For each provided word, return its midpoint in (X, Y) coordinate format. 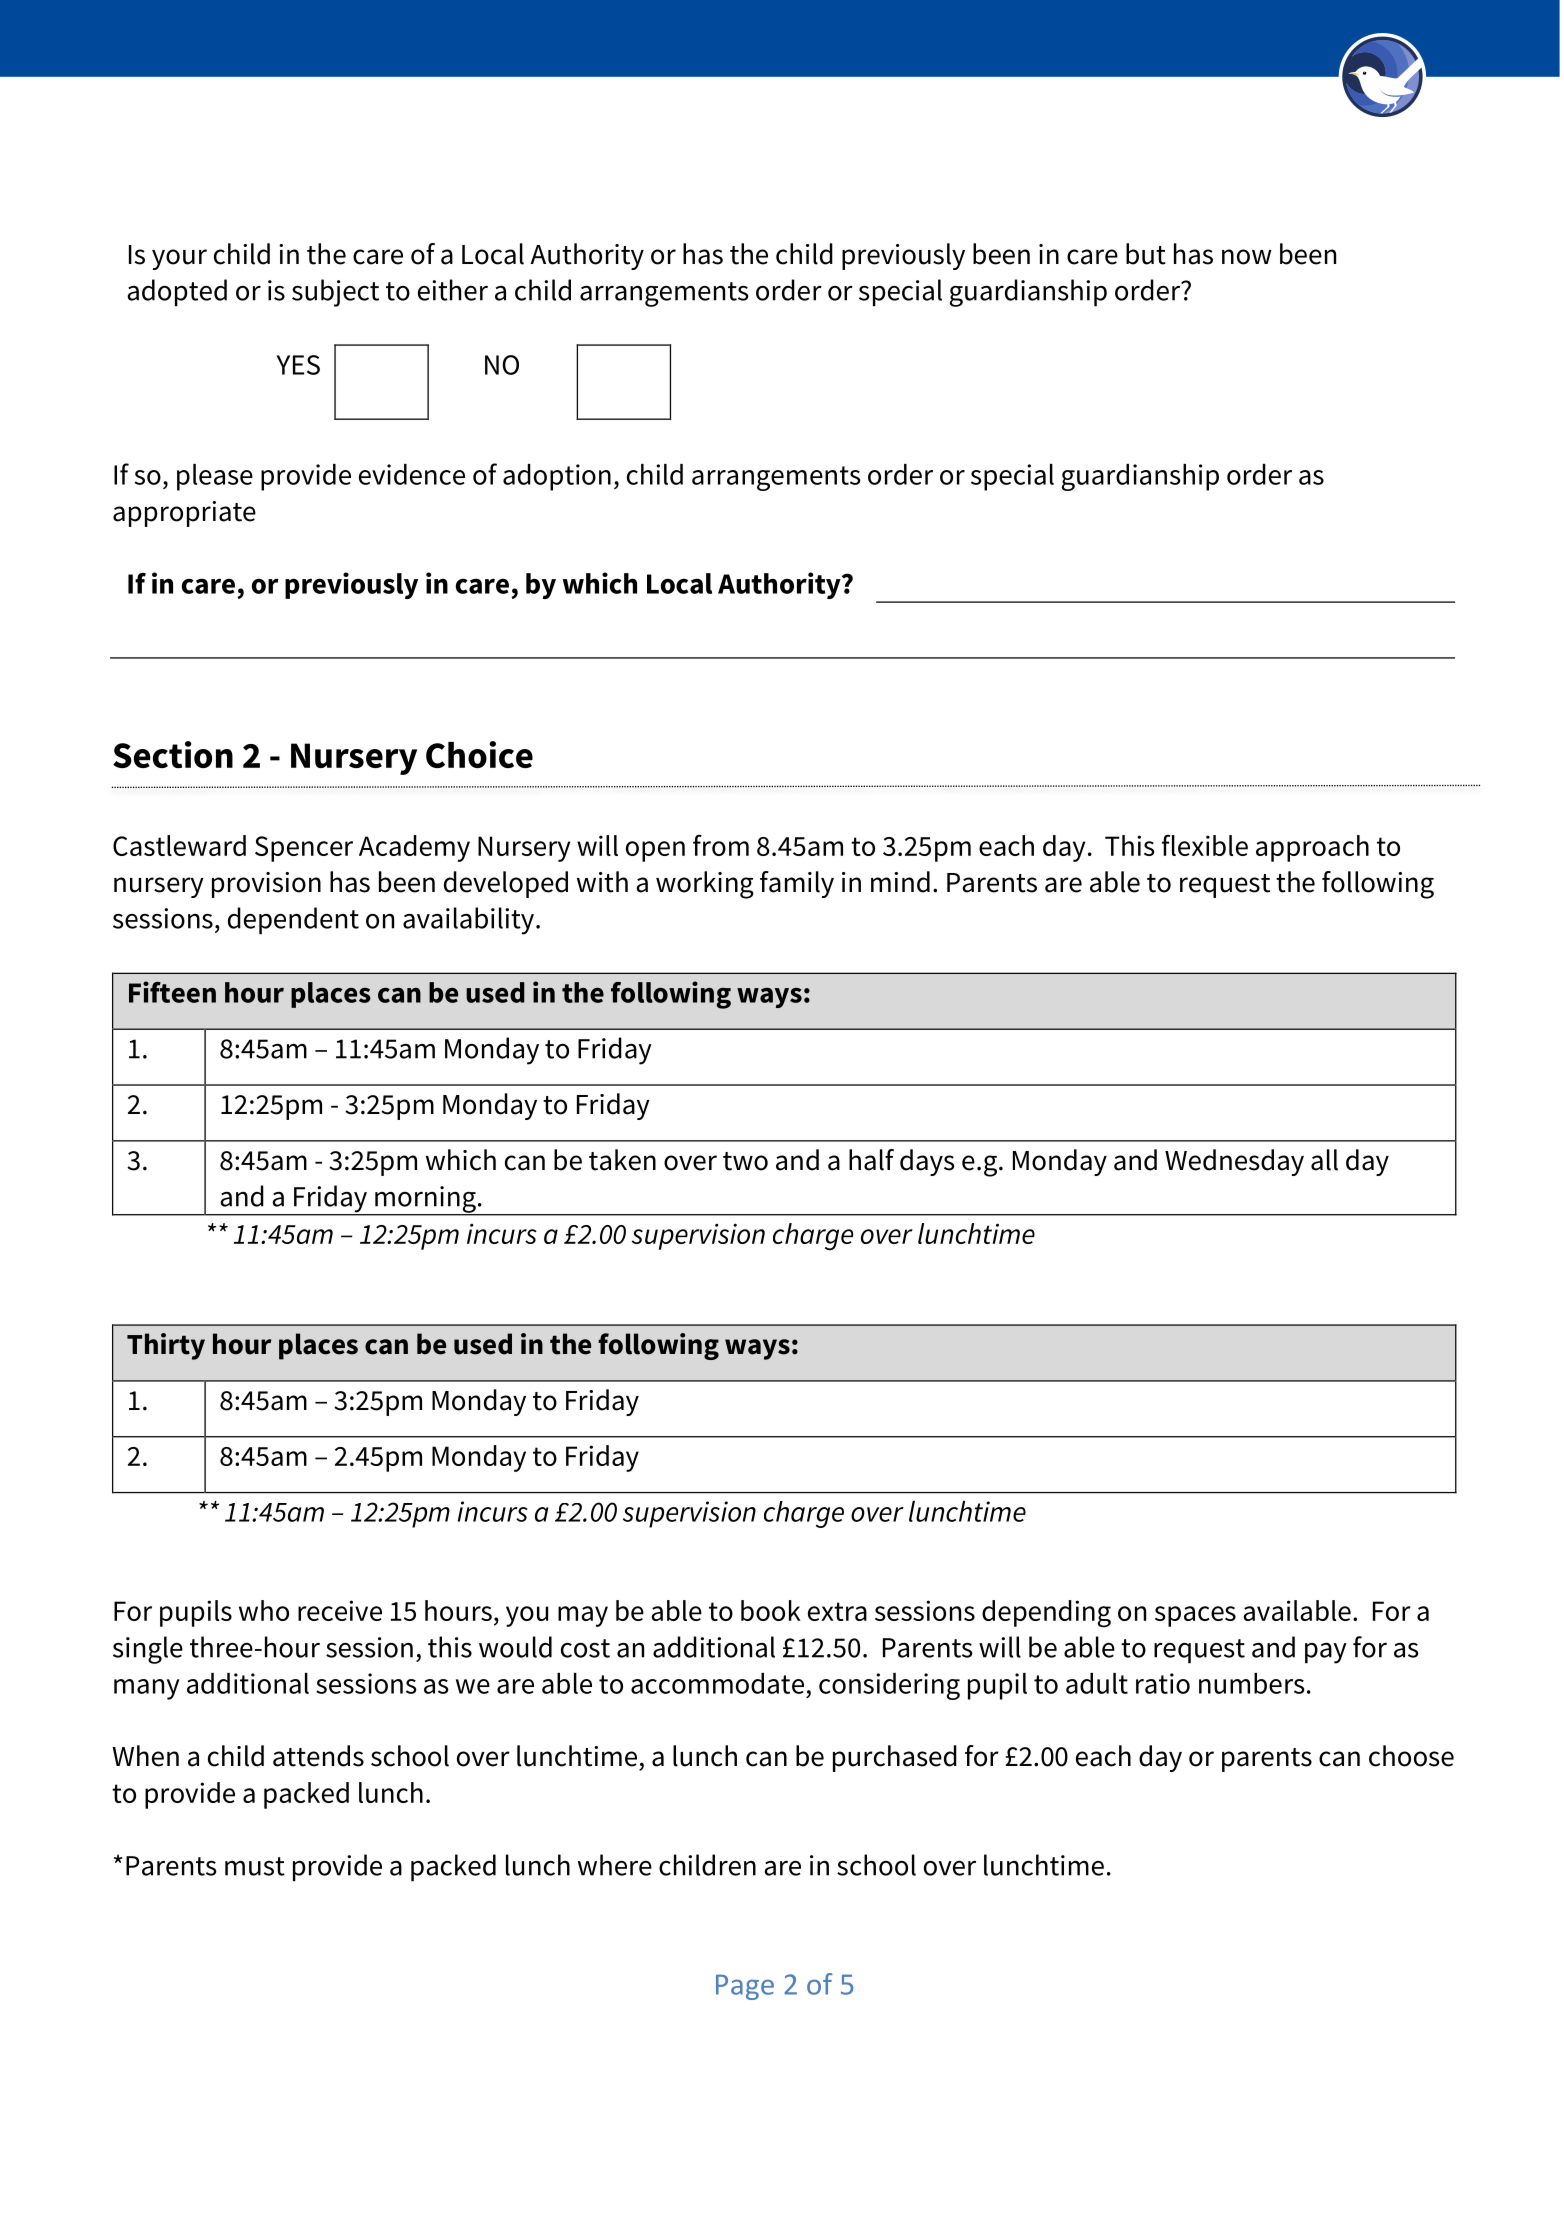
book (771, 1610)
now (1247, 257)
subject (335, 293)
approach (1312, 848)
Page (745, 1987)
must (255, 1866)
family (797, 884)
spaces (1195, 1616)
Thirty (166, 1346)
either (453, 290)
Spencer (304, 849)
